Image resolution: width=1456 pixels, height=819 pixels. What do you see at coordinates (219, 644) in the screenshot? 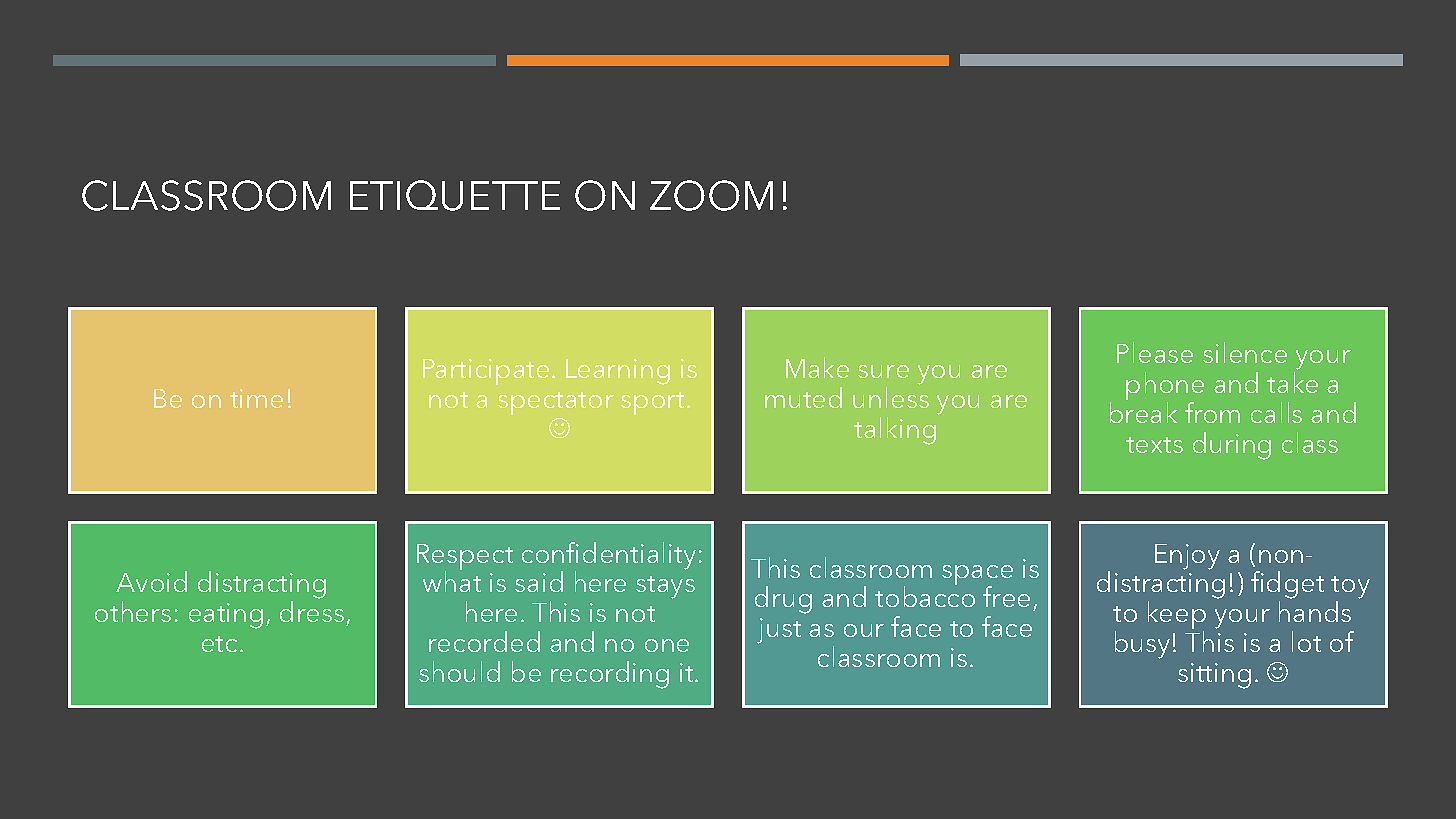
I see `etc` at bounding box center [219, 644].
